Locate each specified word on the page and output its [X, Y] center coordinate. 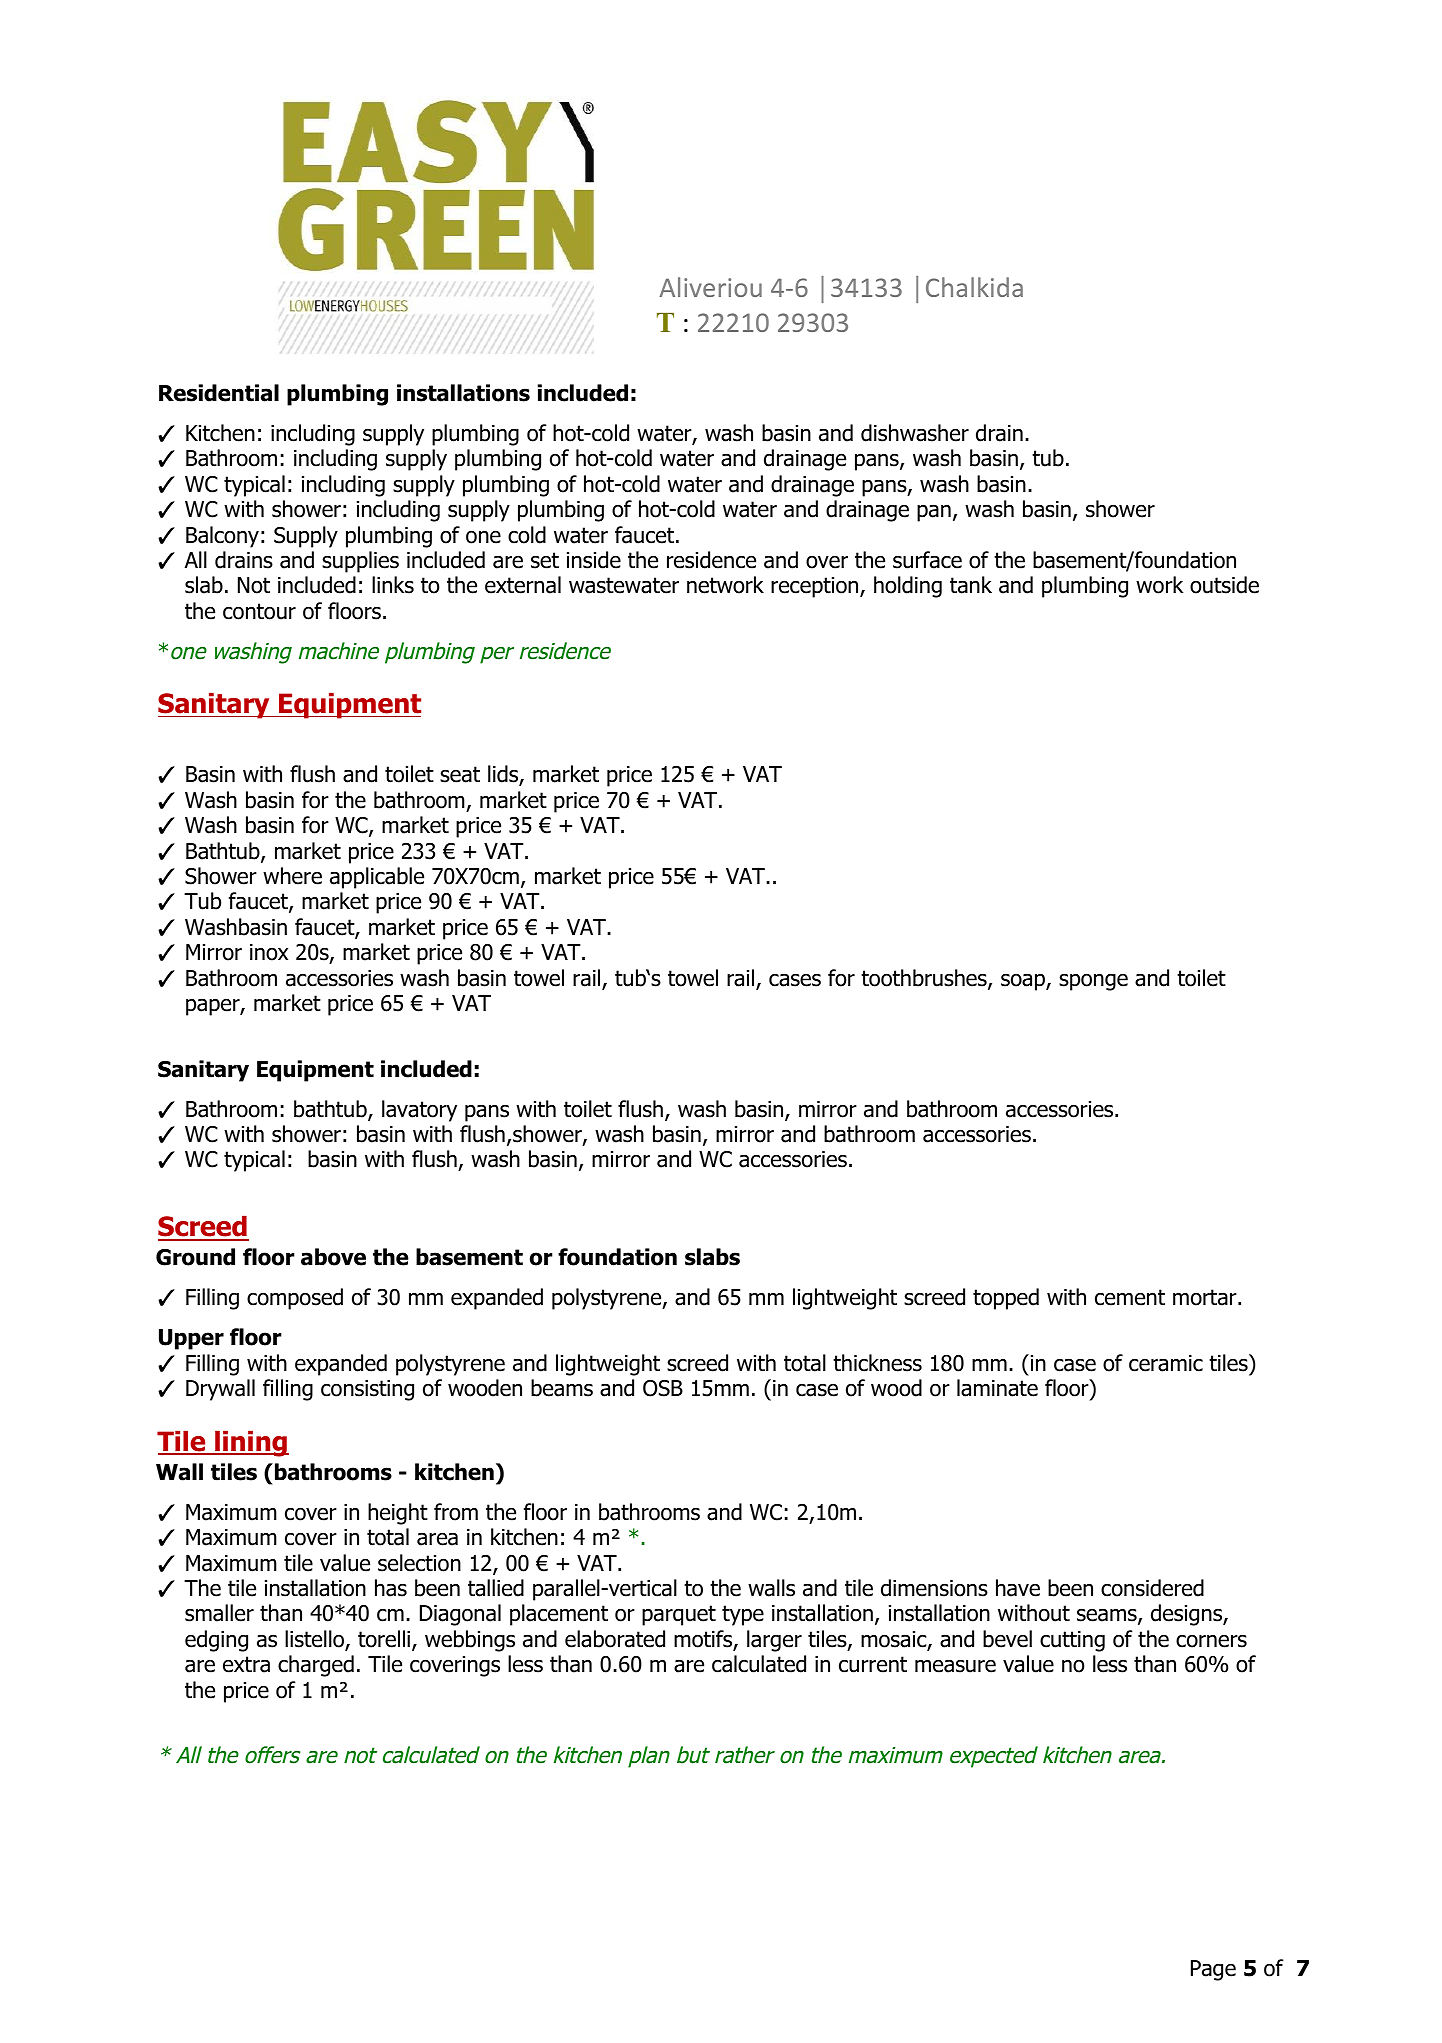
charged [316, 1666]
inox [269, 952]
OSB [663, 1388]
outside [1224, 585]
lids [504, 775]
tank [971, 585]
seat [460, 774]
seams [1107, 1615]
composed [295, 1299]
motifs [704, 1640]
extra [246, 1664]
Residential [219, 393]
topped [1006, 1299]
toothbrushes [924, 978]
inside [594, 560]
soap [1023, 982]
